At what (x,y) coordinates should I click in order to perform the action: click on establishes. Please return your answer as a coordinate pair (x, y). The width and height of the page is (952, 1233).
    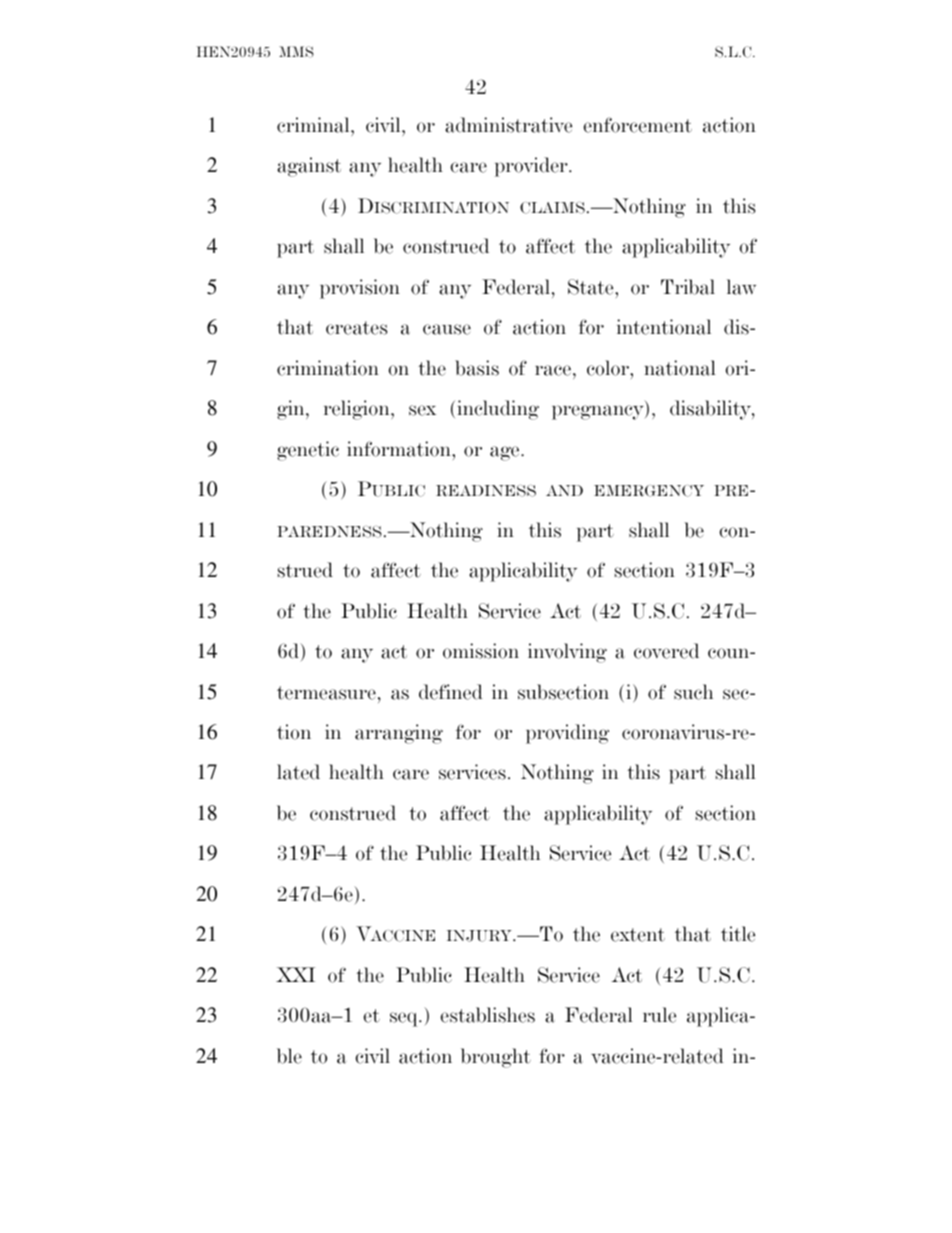
    Looking at the image, I should click on (487, 1015).
